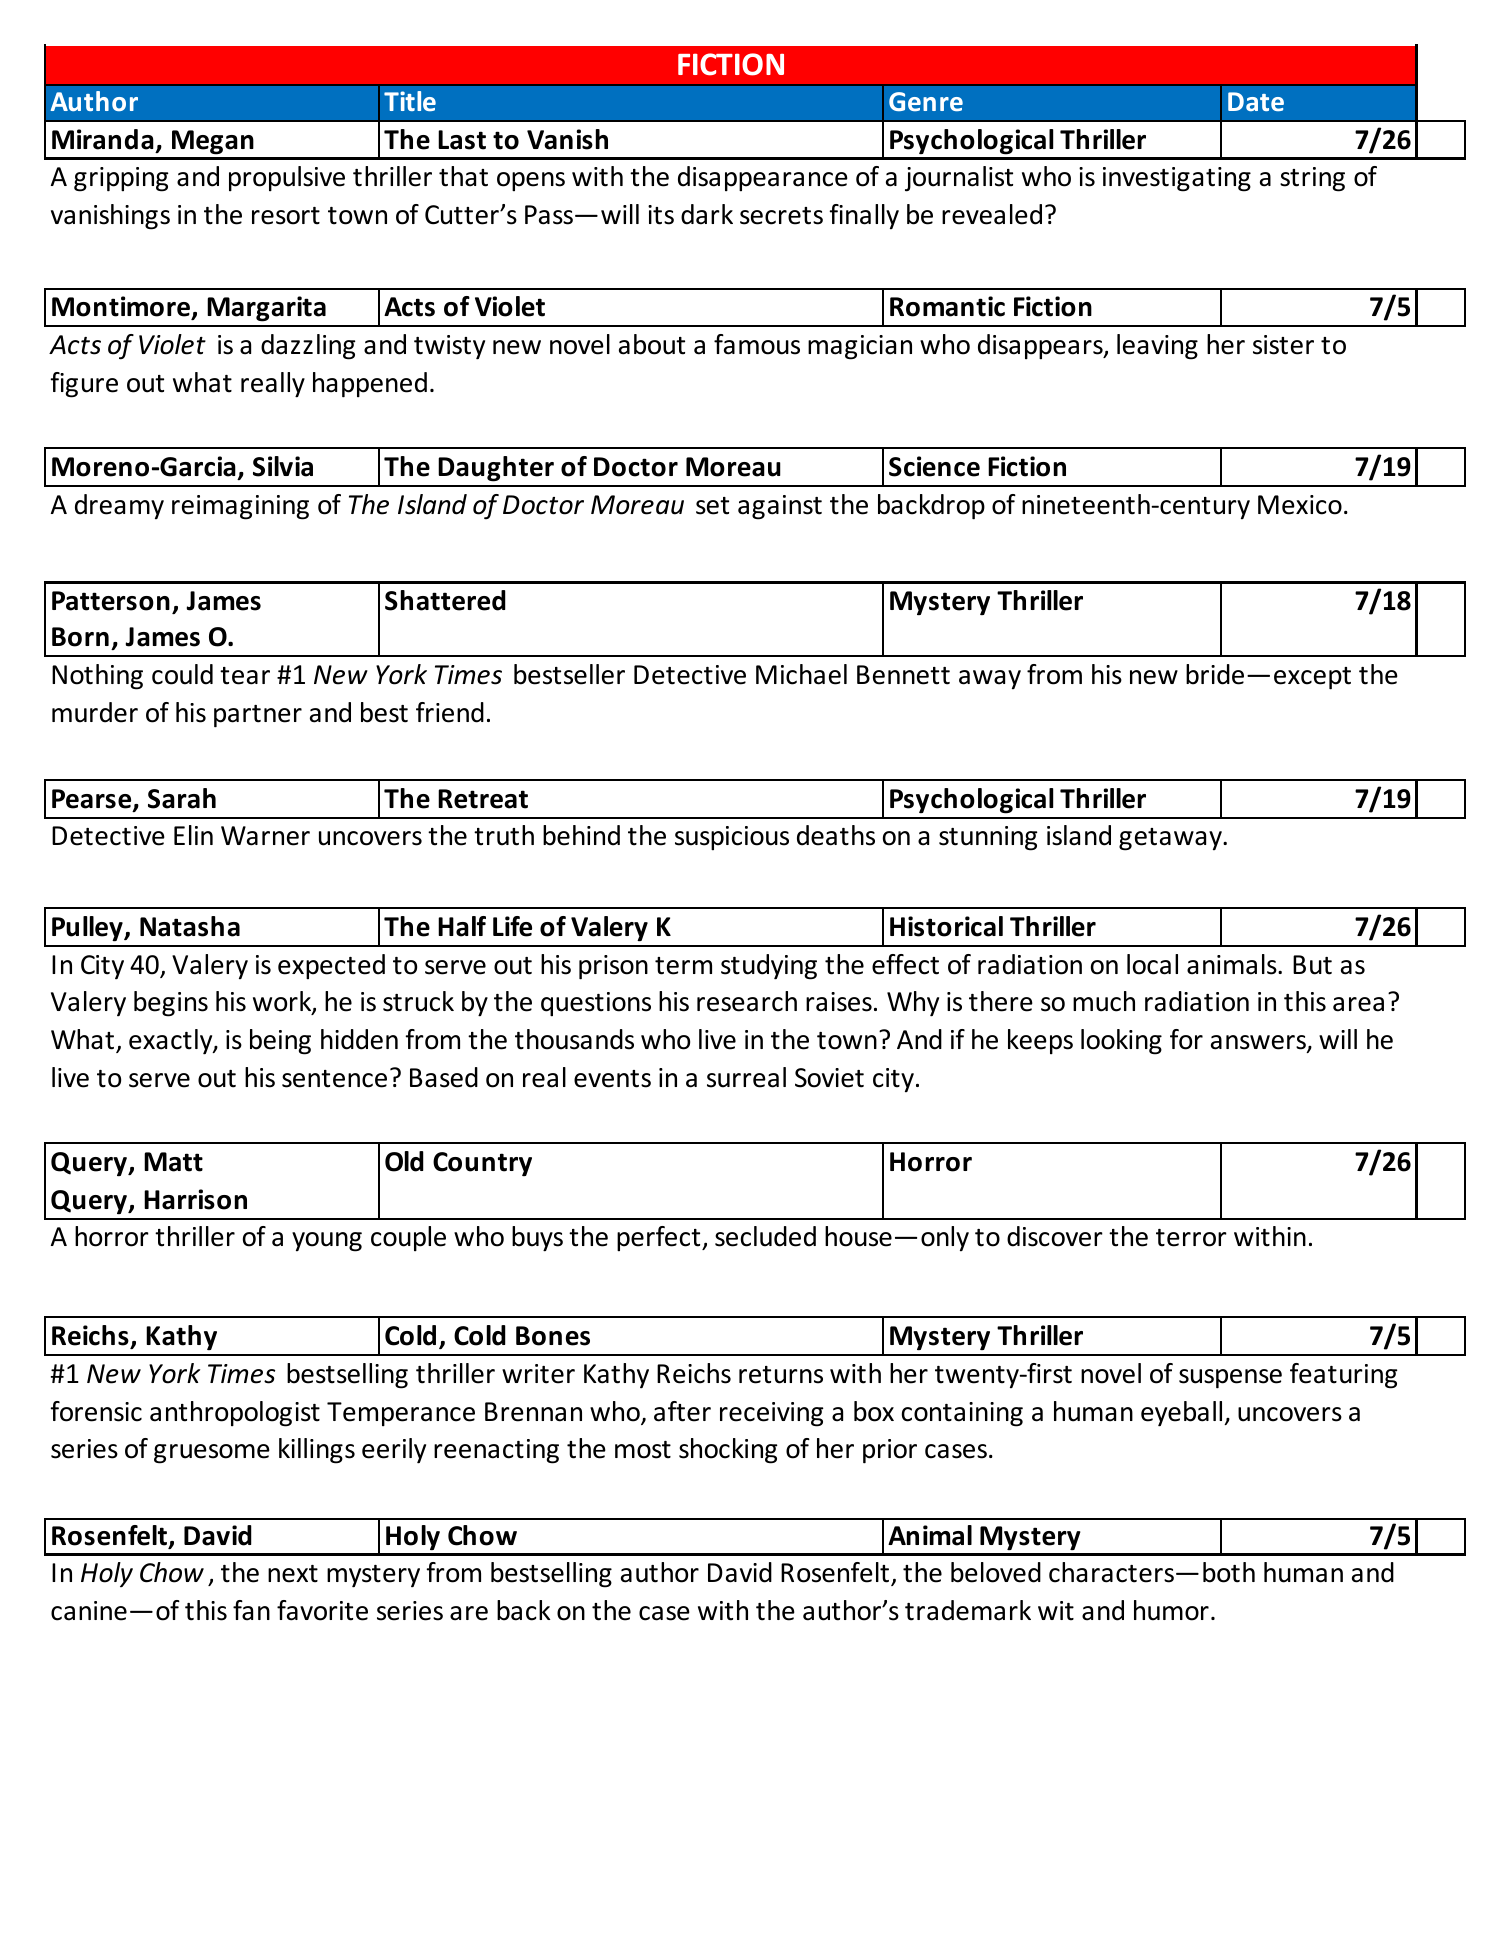 Image resolution: width=1512 pixels, height=1956 pixels. Describe the element at coordinates (293, 1574) in the document. I see `next` at that location.
